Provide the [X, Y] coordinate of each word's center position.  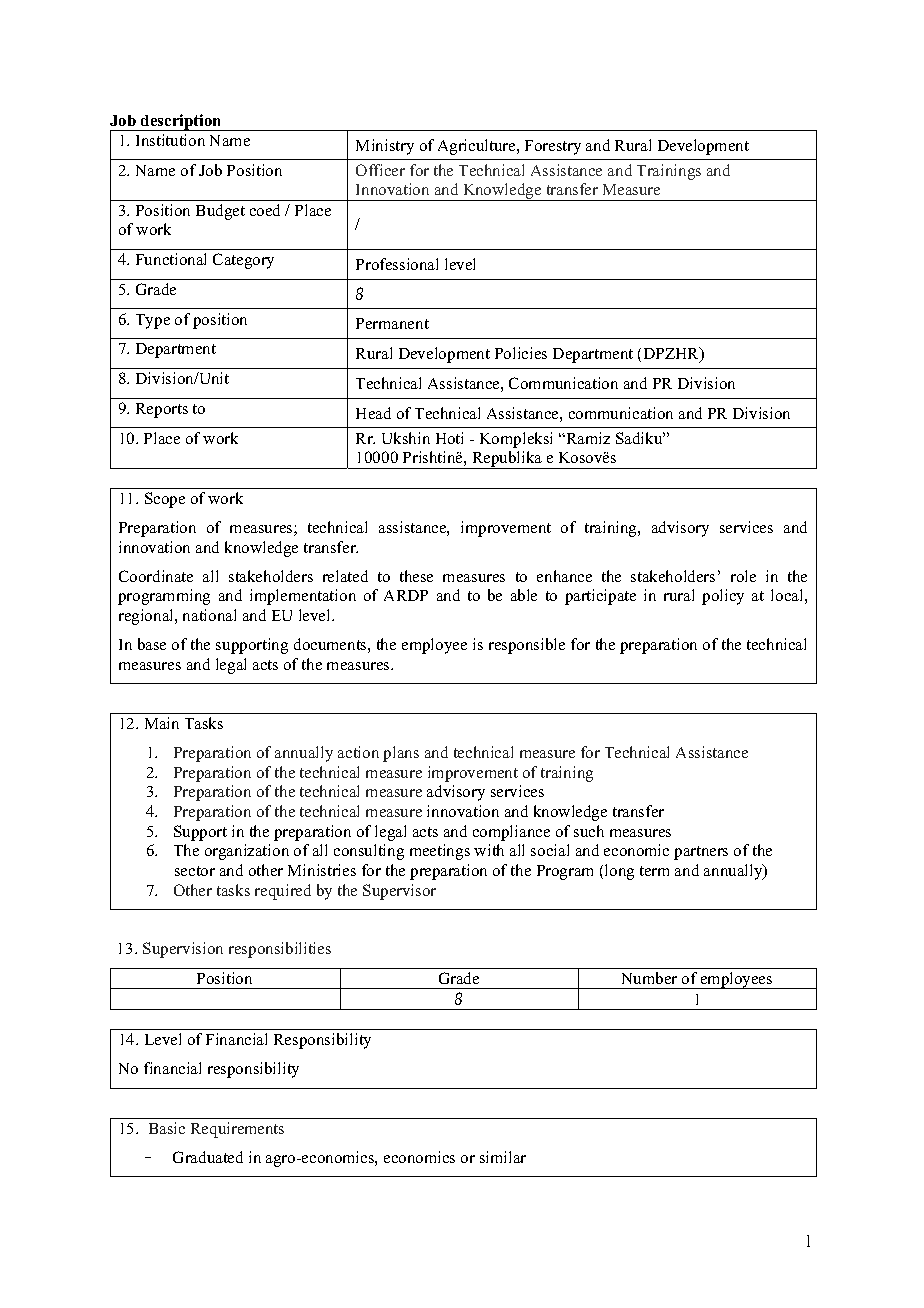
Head [373, 413]
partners [701, 853]
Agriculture [478, 147]
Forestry [553, 147]
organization [247, 852]
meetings [440, 852]
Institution [170, 140]
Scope [165, 500]
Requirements [237, 1130]
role [743, 576]
